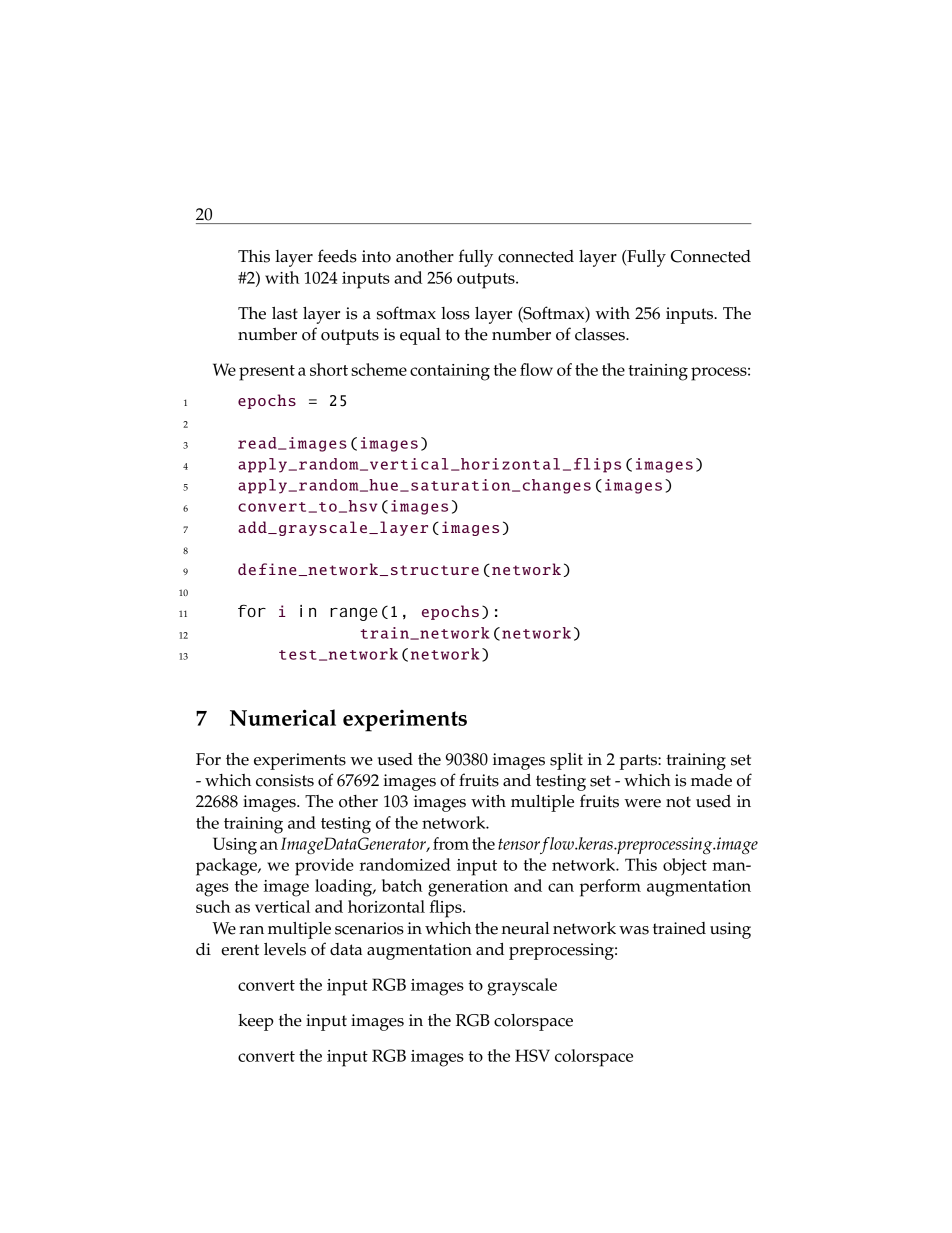 This screenshot has height=1233, width=952. I want to click on loss, so click(455, 313).
